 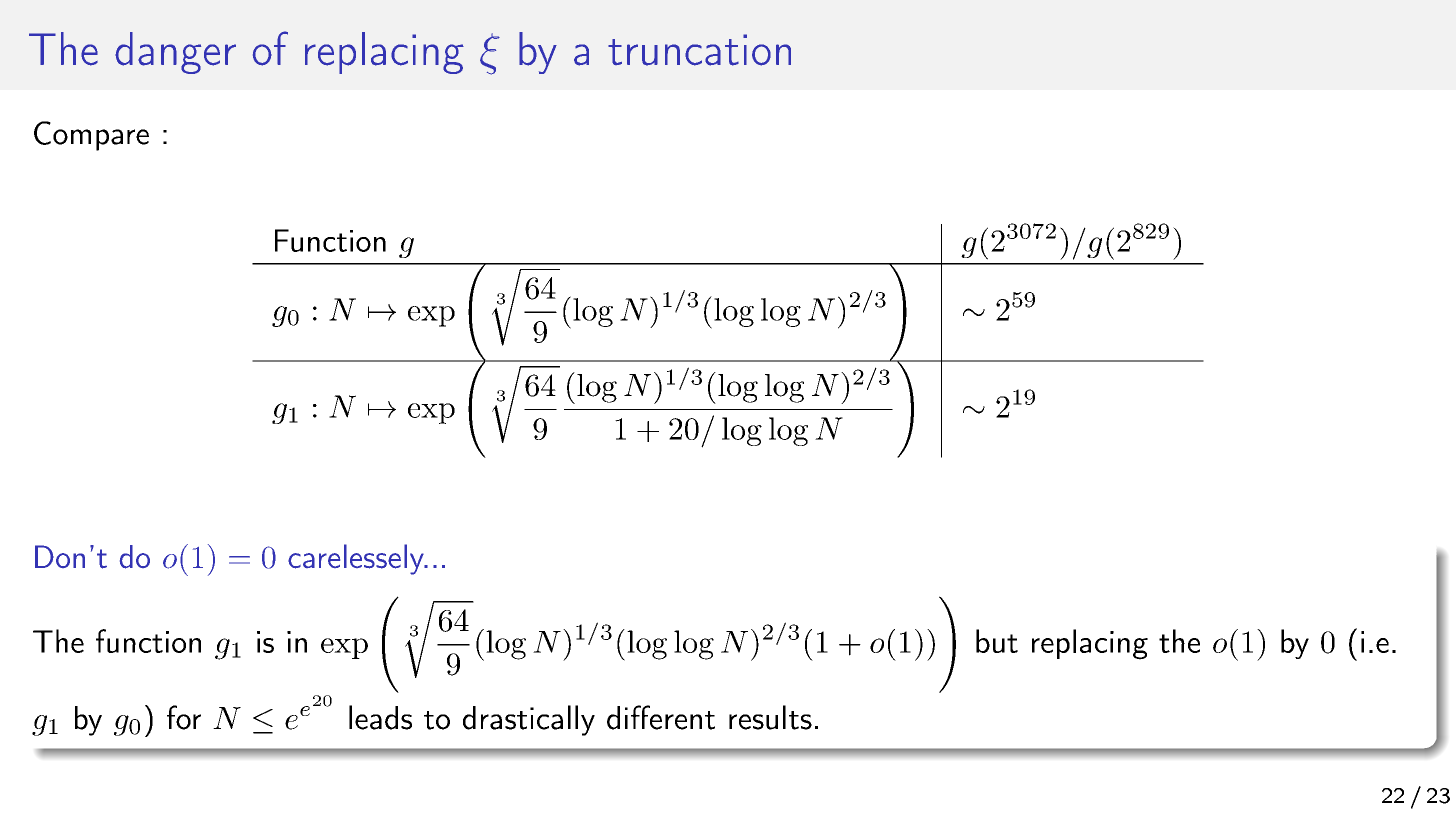 What do you see at coordinates (91, 136) in the image?
I see `Compare` at bounding box center [91, 136].
